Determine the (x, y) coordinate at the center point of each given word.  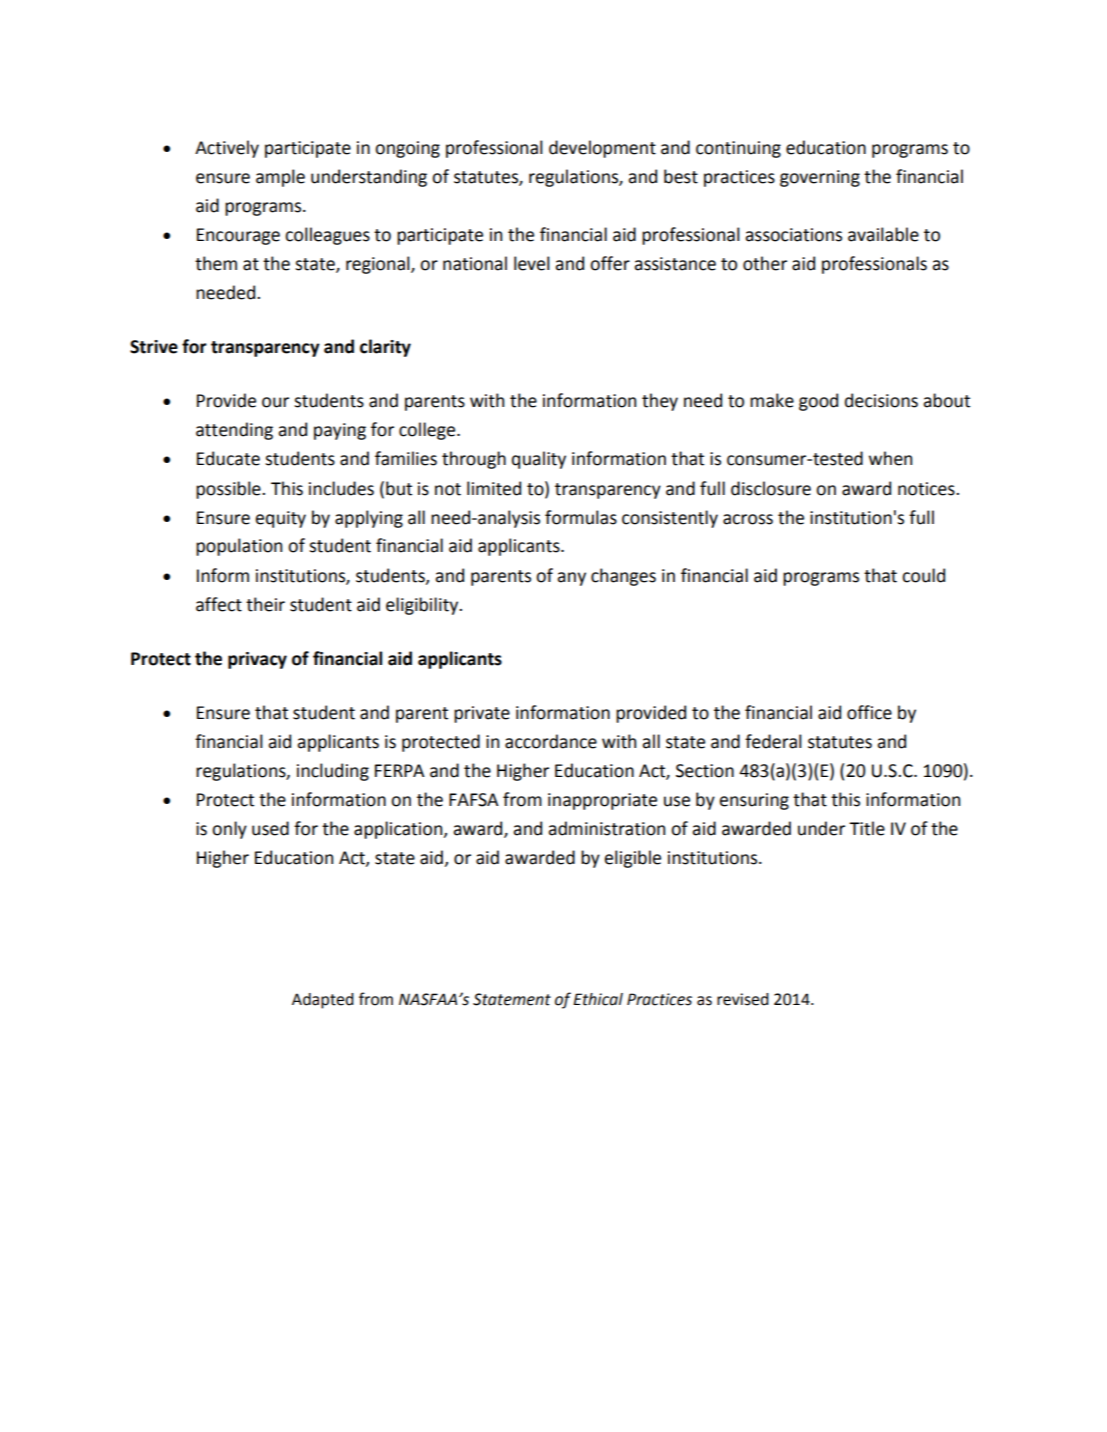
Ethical (598, 999)
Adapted (323, 1001)
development (602, 149)
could (923, 575)
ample (280, 178)
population (239, 547)
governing (820, 178)
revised (743, 999)
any (571, 579)
